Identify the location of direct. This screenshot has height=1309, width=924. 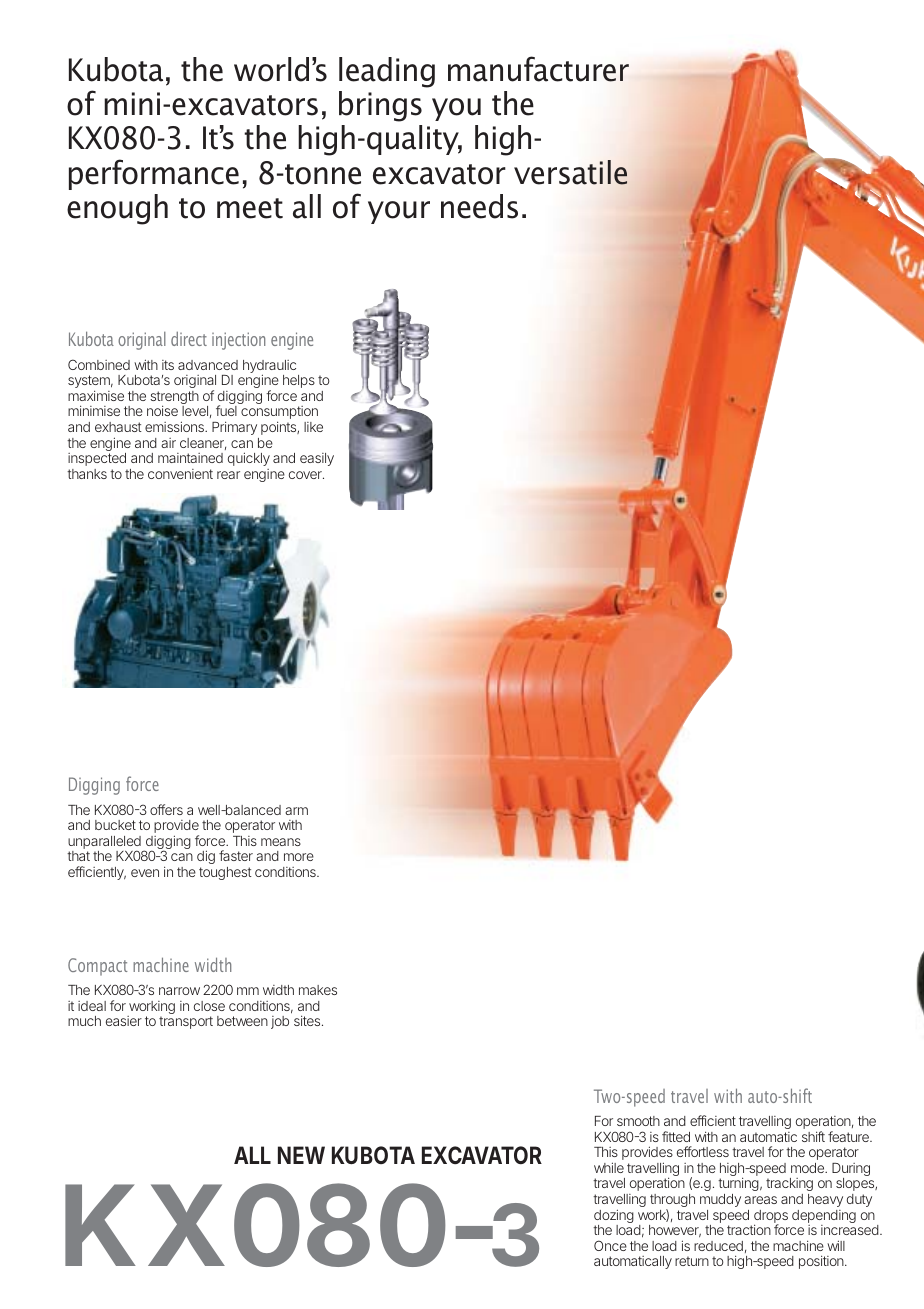
(189, 338).
